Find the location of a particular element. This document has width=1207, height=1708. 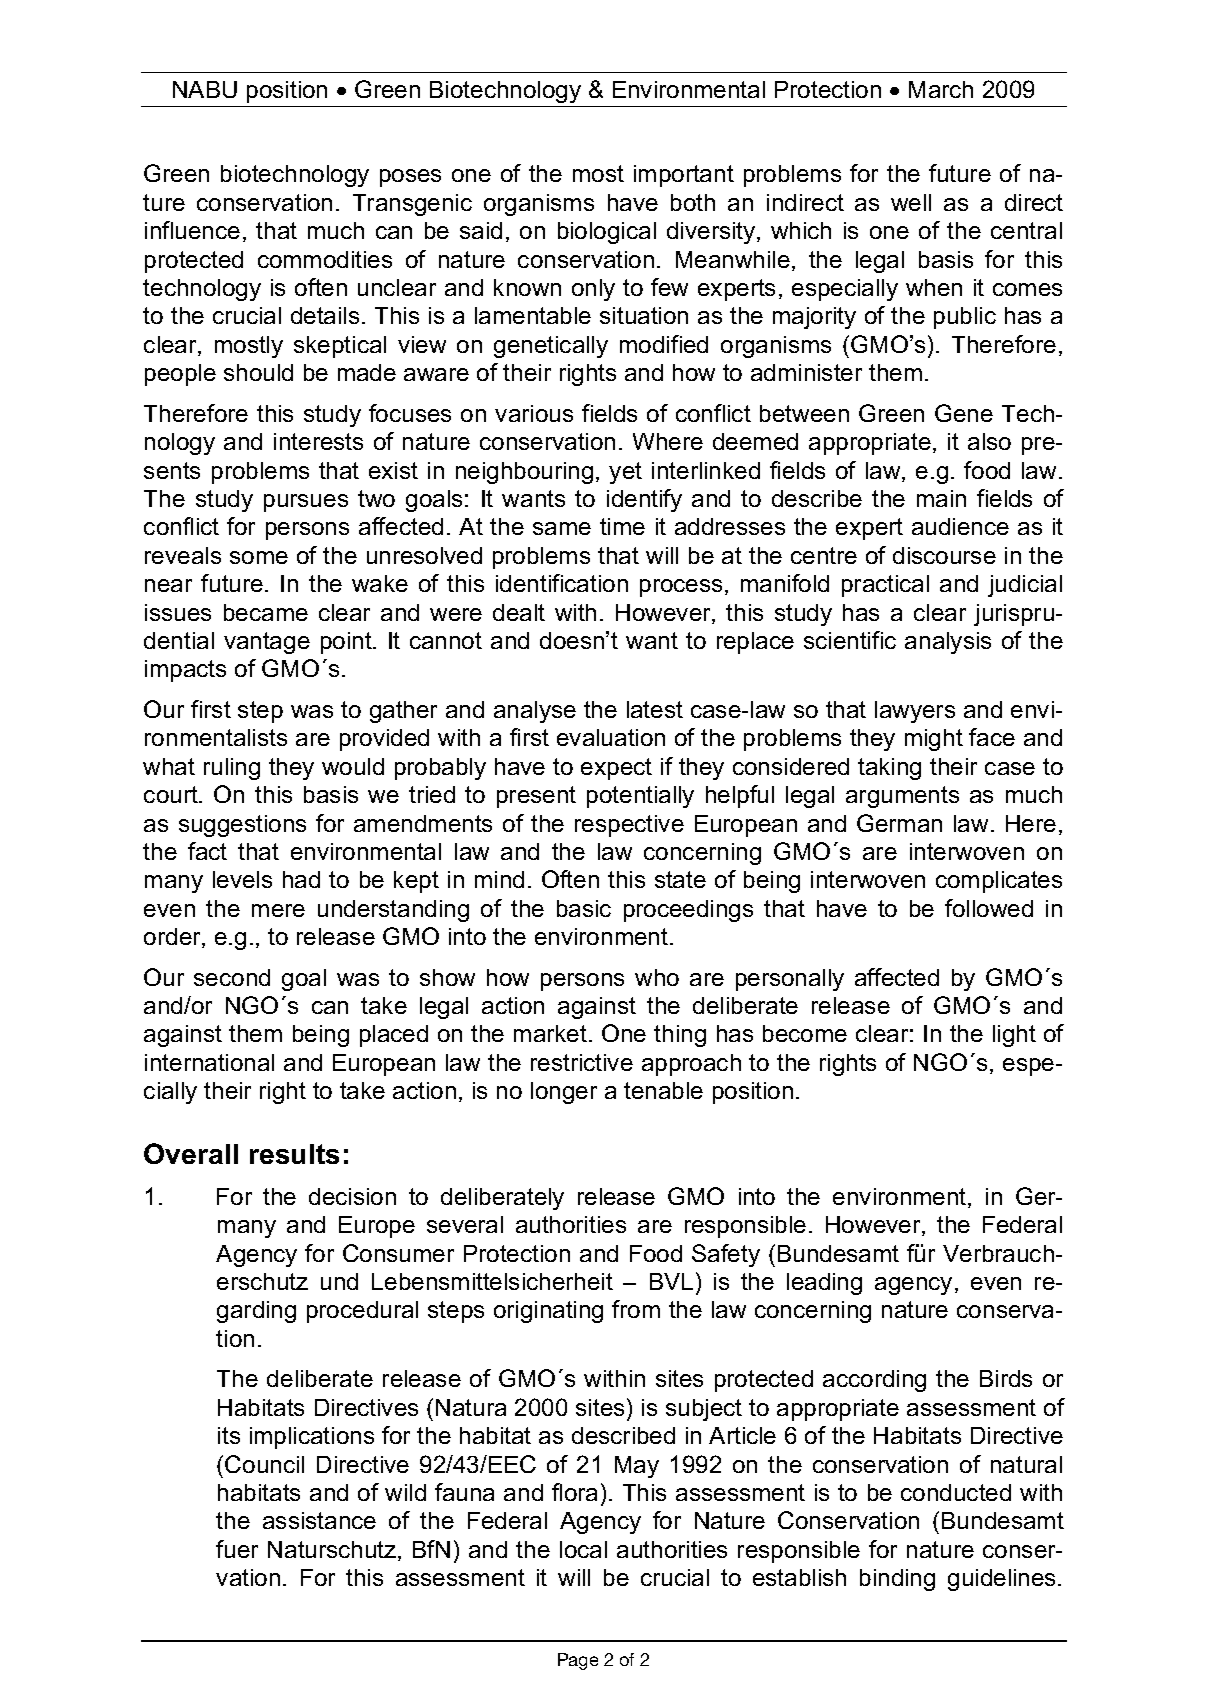

decision is located at coordinates (352, 1196).
